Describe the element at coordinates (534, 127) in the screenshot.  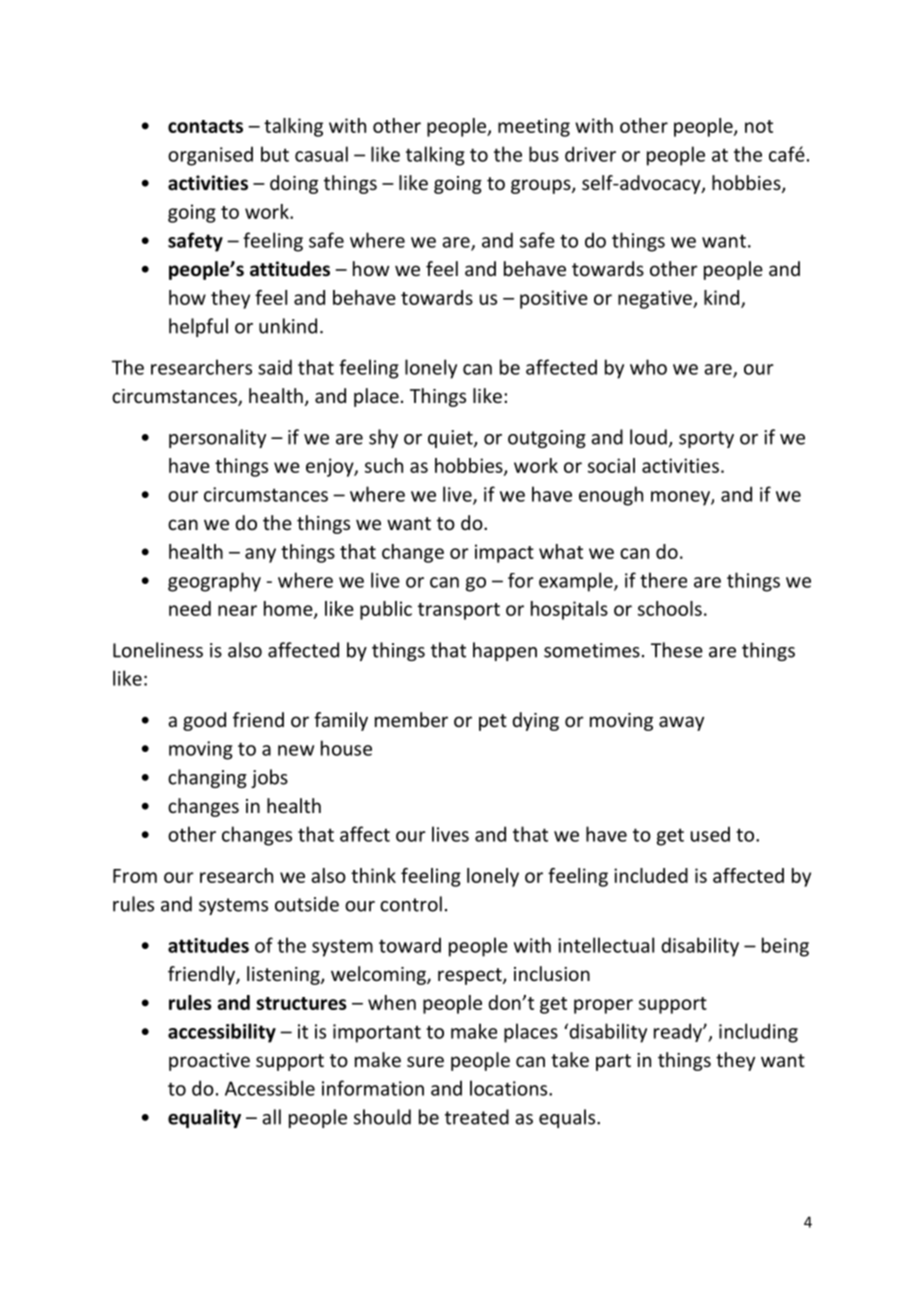
I see `meeting` at that location.
